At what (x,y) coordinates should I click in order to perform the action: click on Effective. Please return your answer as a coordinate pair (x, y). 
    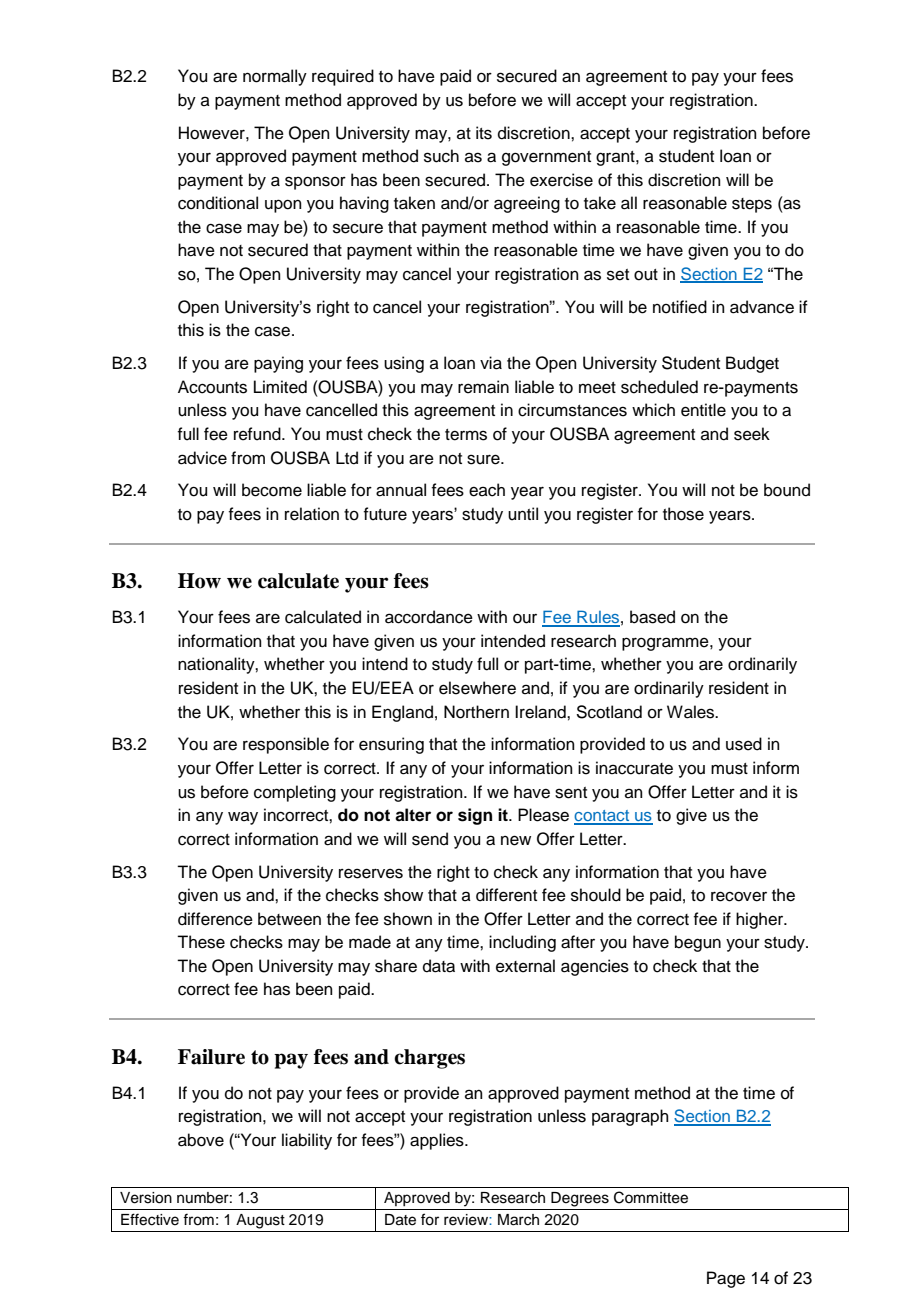
    Looking at the image, I should click on (150, 1219).
